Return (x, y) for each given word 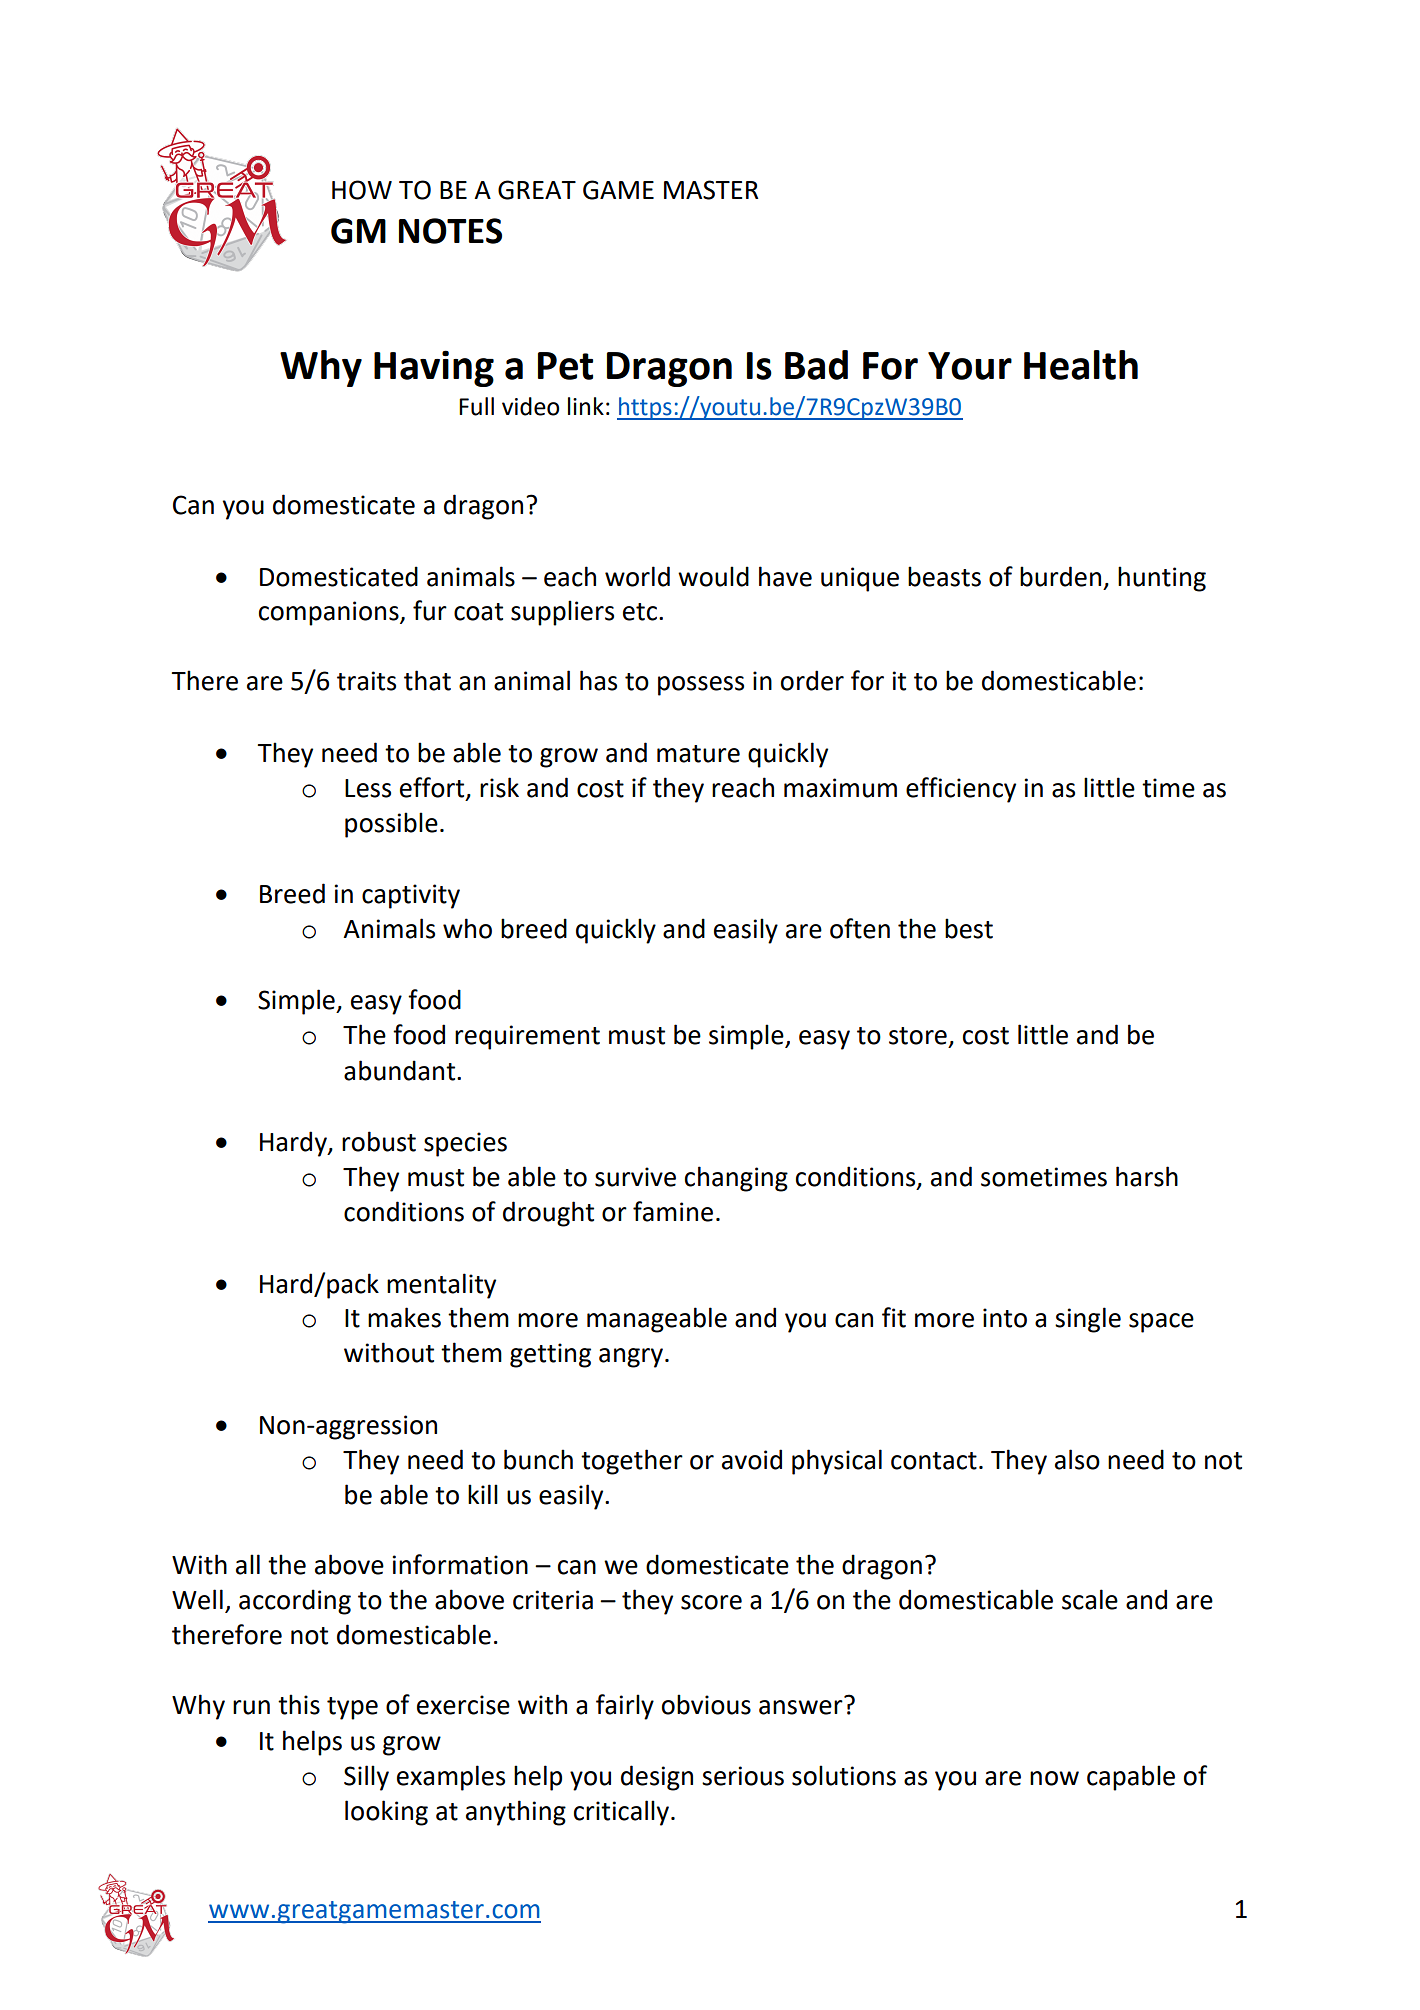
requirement (527, 1037)
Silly (366, 1778)
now (1054, 1778)
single (1088, 1320)
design (657, 1778)
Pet (565, 366)
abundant (399, 1070)
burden (1060, 576)
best (969, 928)
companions (330, 613)
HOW (362, 190)
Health (1081, 365)
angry (631, 1358)
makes (404, 1317)
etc (640, 612)
